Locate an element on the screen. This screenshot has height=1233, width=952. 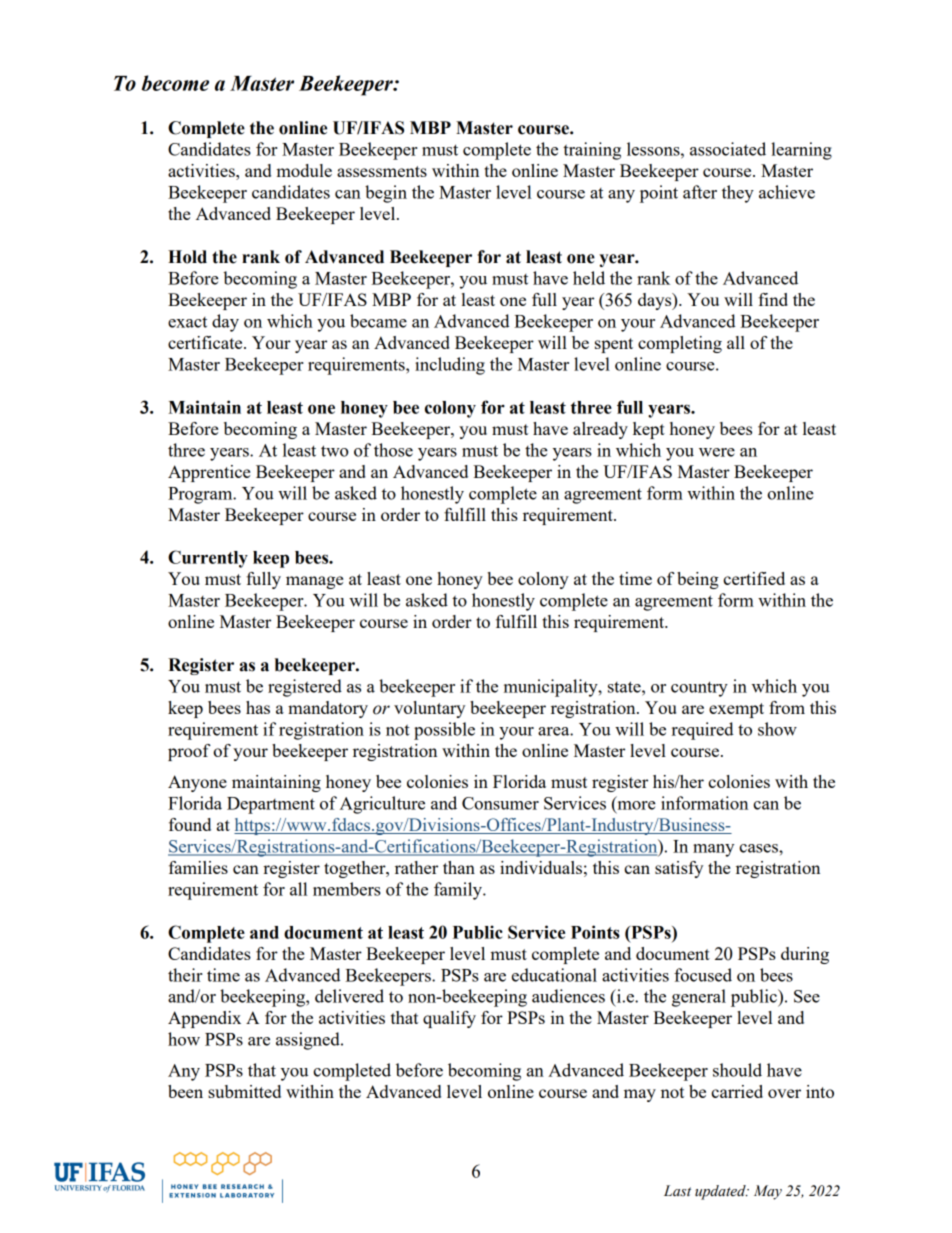
were is located at coordinates (717, 452).
